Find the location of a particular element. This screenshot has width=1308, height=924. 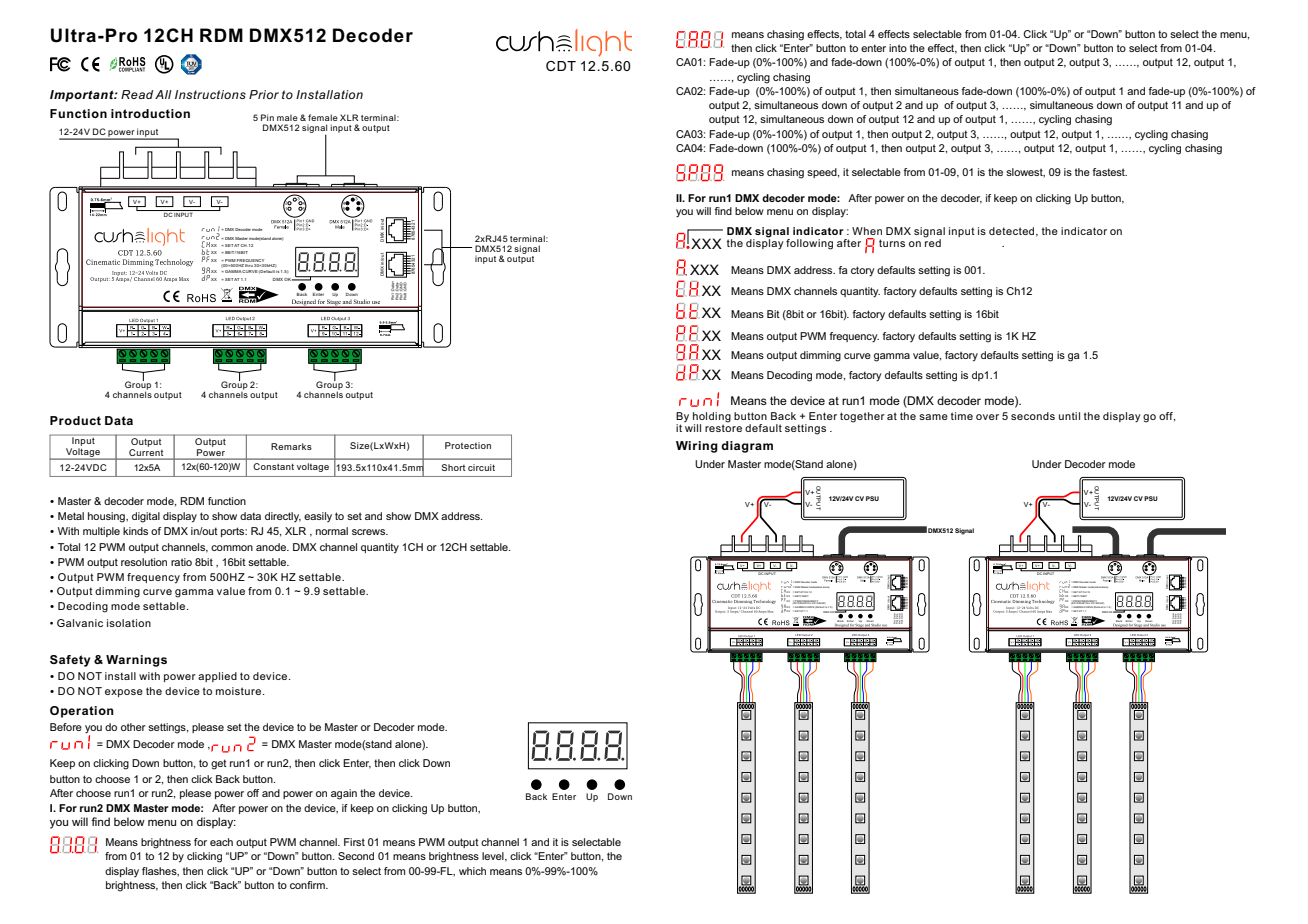

each is located at coordinates (221, 842).
